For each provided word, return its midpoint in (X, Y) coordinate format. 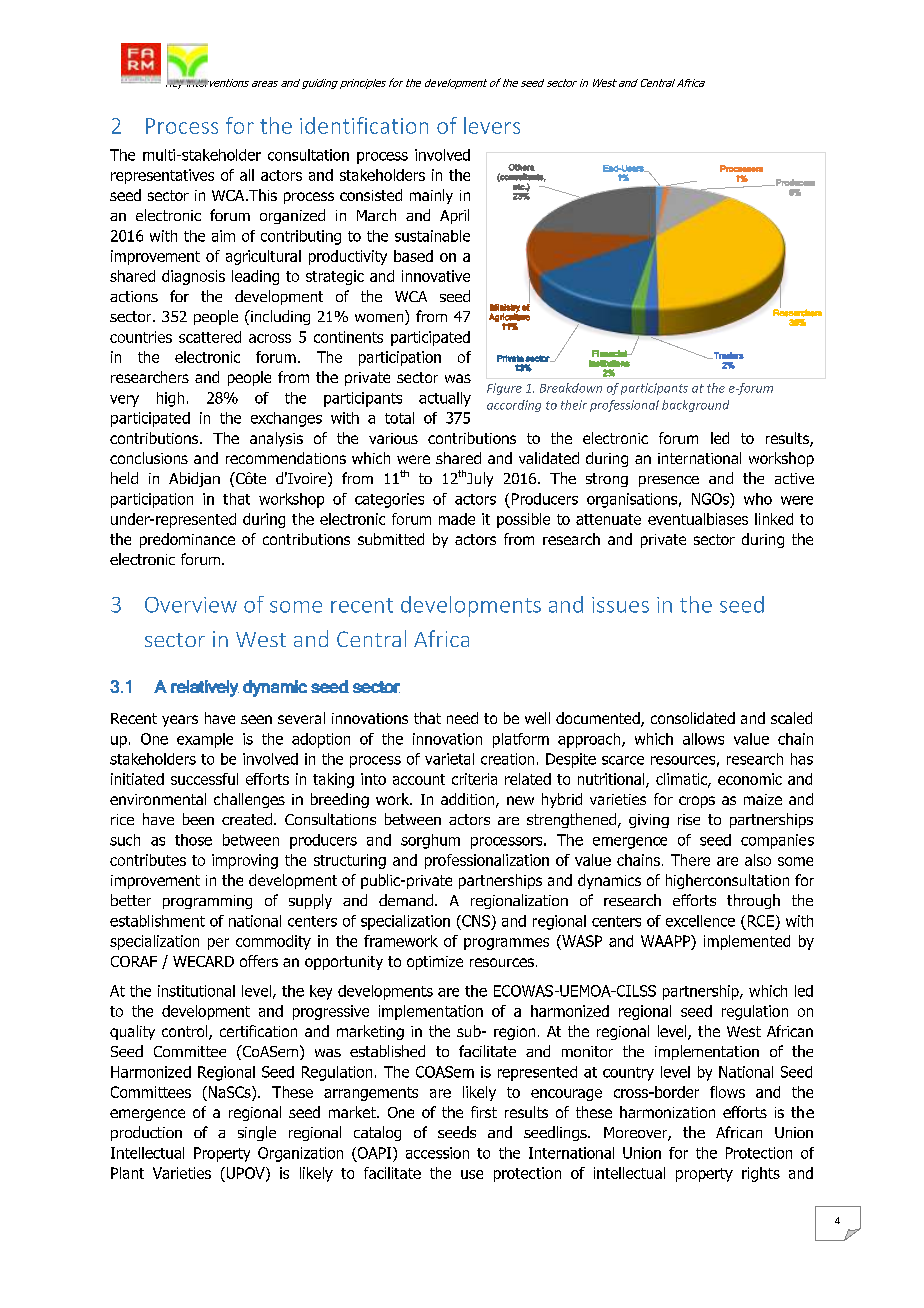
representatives (162, 176)
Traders (728, 355)
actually (445, 399)
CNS (475, 921)
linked (774, 519)
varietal (449, 759)
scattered (210, 337)
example (205, 740)
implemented (747, 942)
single (257, 1133)
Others (521, 167)
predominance (187, 540)
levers (492, 125)
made (457, 519)
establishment (157, 921)
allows (703, 739)
